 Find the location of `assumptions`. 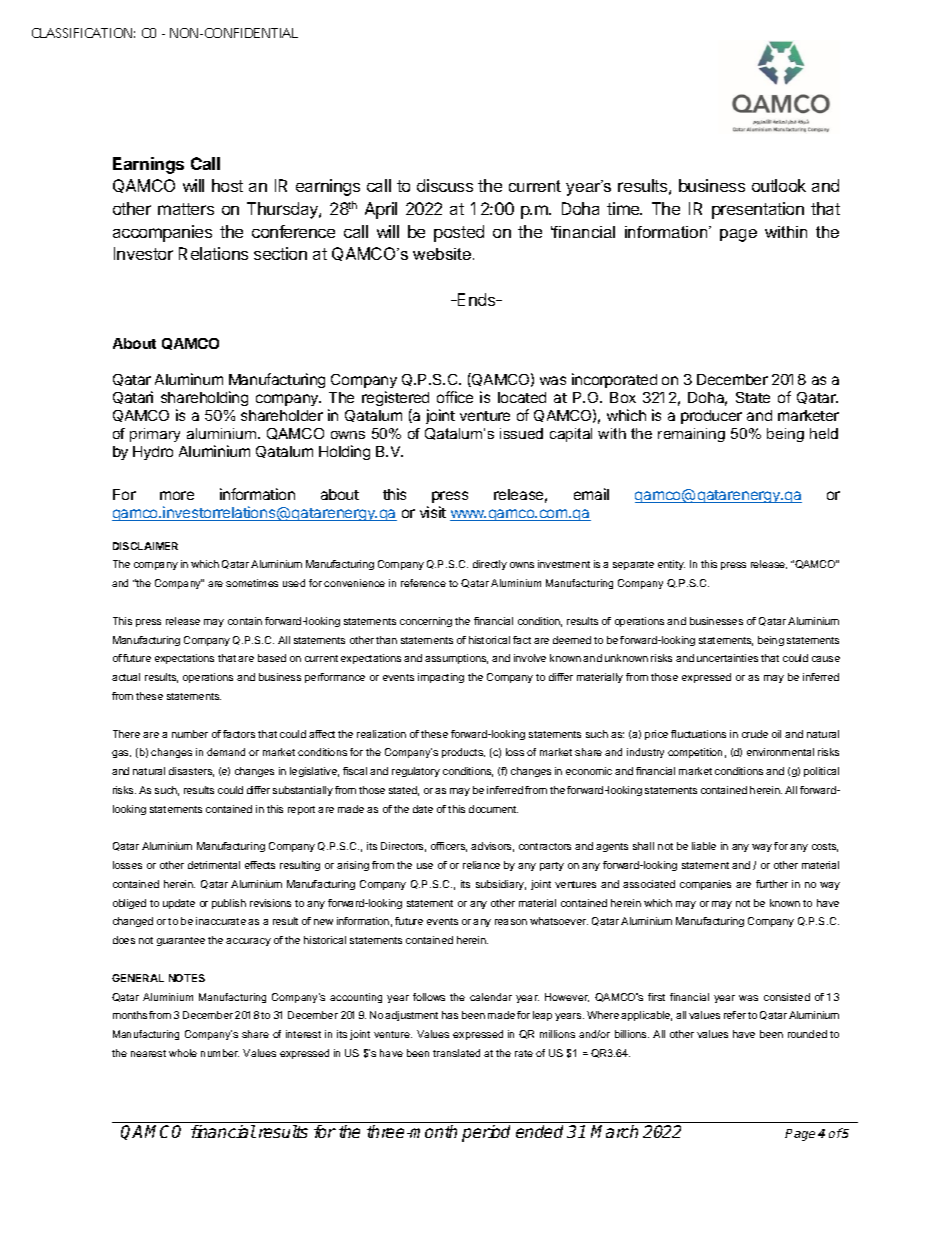

assumptions is located at coordinates (456, 659).
